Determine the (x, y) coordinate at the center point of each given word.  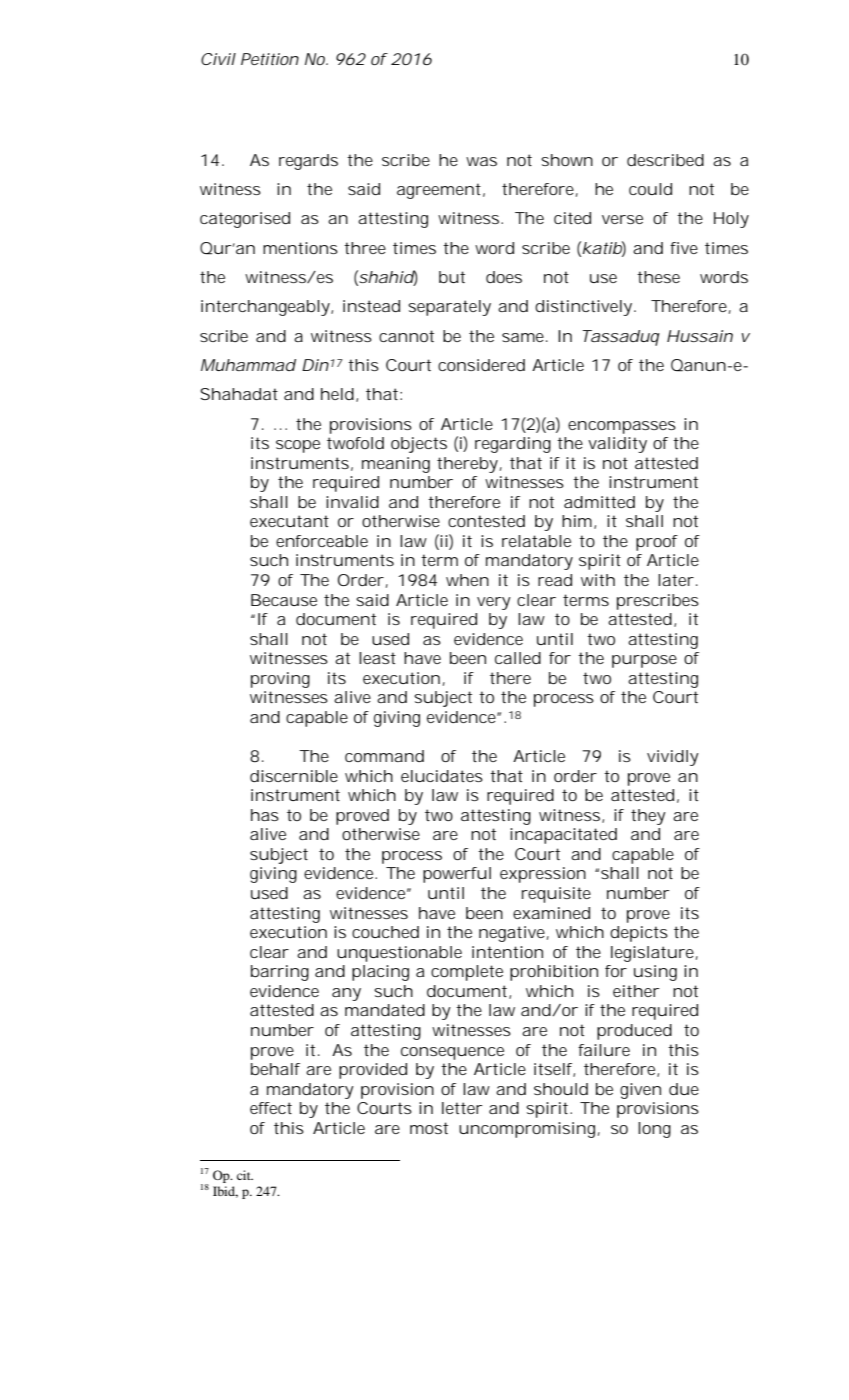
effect (271, 1108)
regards (308, 162)
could (650, 189)
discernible (294, 776)
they (648, 817)
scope (298, 446)
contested (486, 521)
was (481, 161)
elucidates (442, 776)
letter (462, 1108)
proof (657, 543)
